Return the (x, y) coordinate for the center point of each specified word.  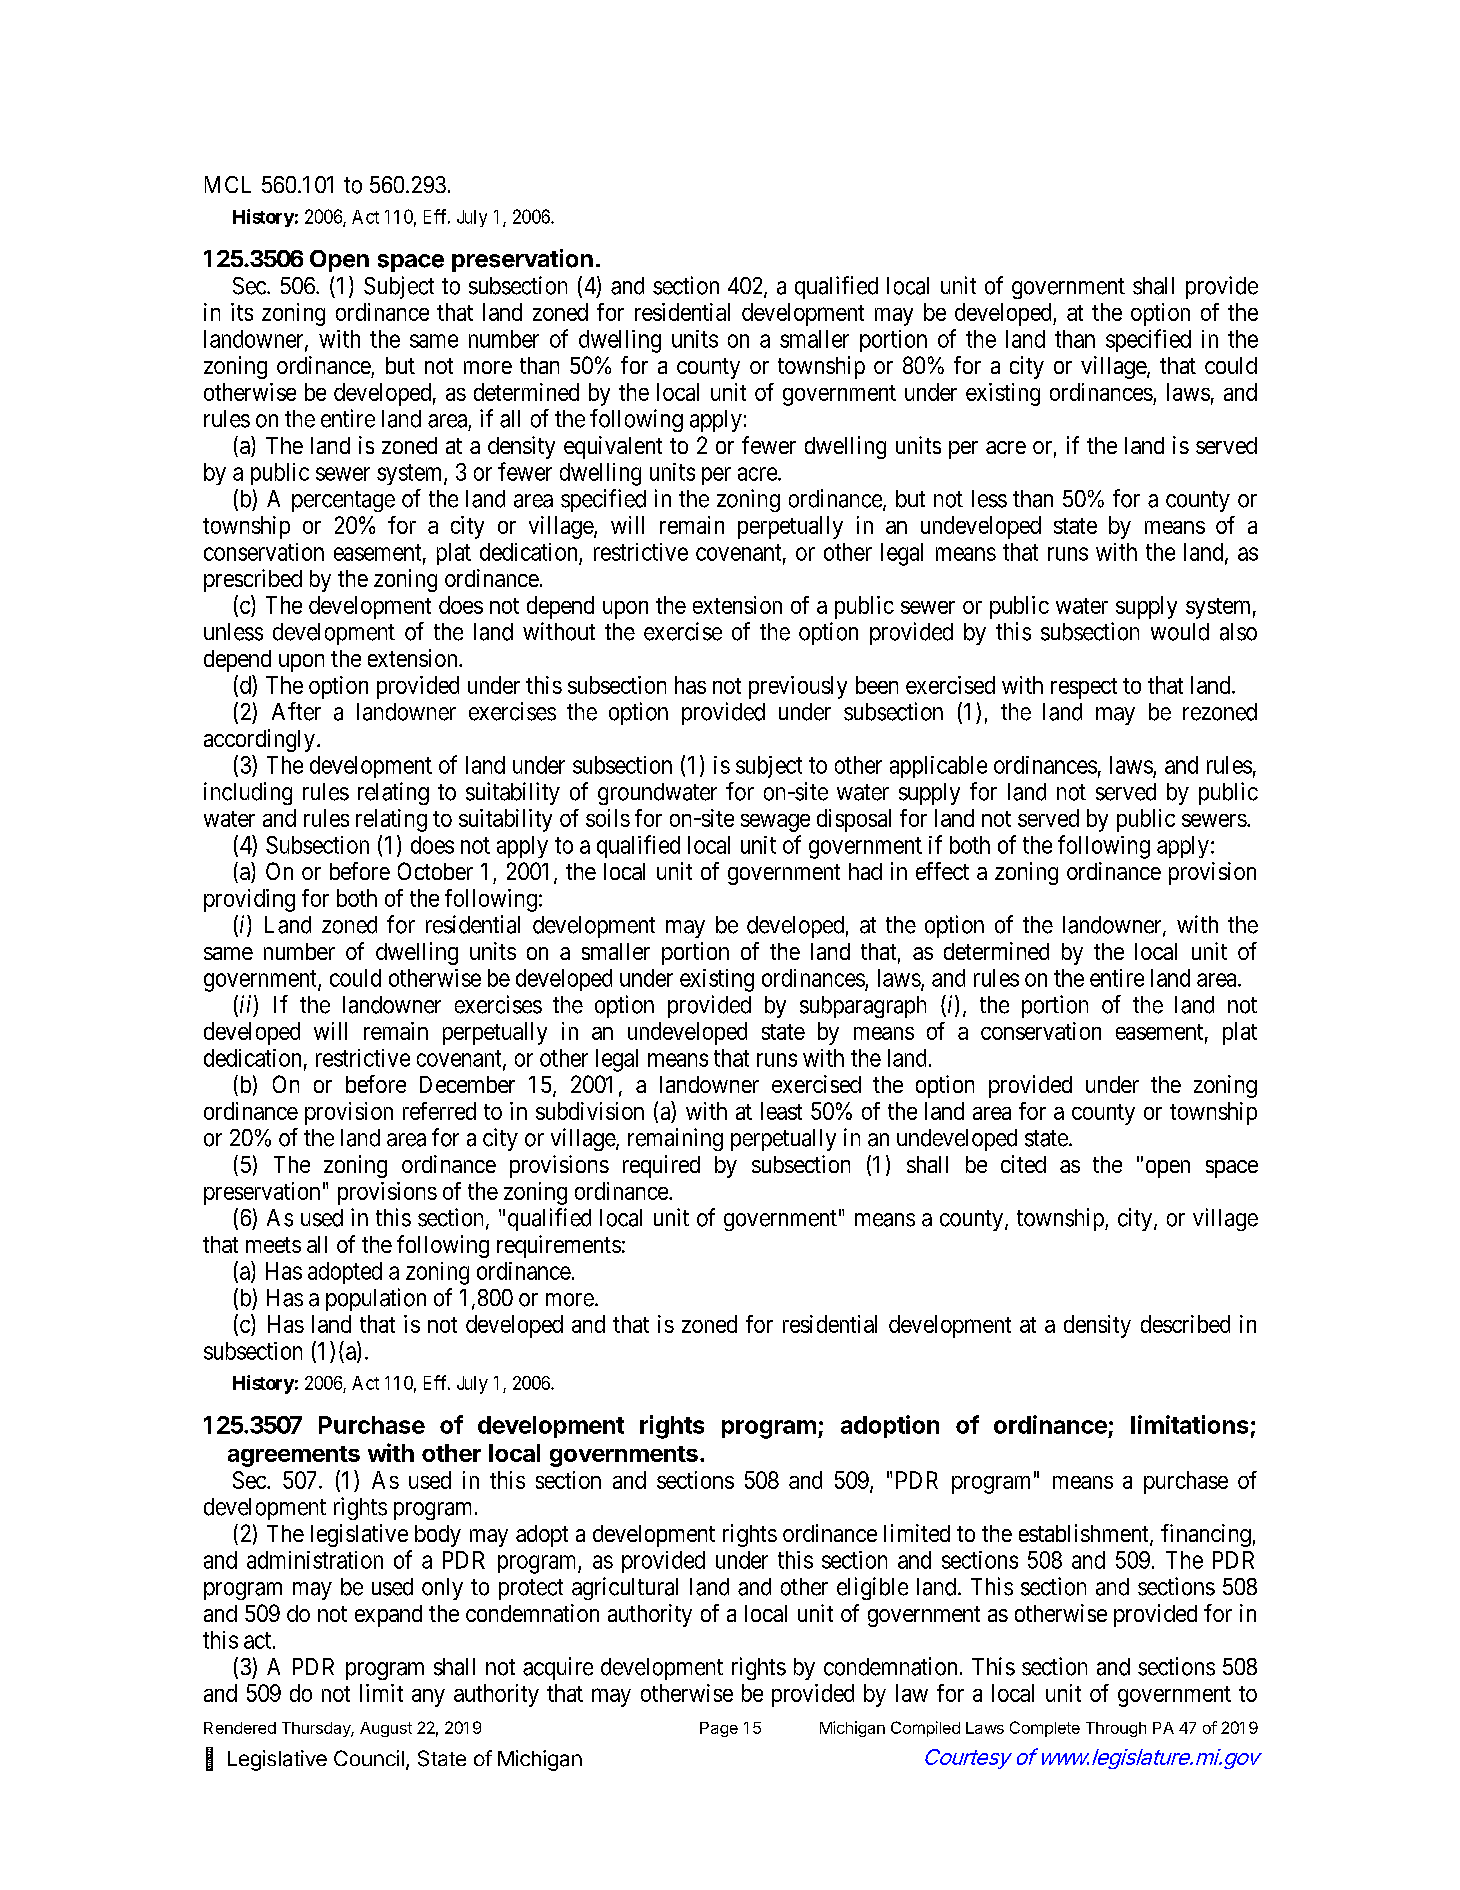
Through (1116, 1729)
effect (942, 871)
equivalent (613, 447)
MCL (228, 184)
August (386, 1729)
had (865, 871)
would (1180, 632)
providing (249, 900)
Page (719, 1729)
